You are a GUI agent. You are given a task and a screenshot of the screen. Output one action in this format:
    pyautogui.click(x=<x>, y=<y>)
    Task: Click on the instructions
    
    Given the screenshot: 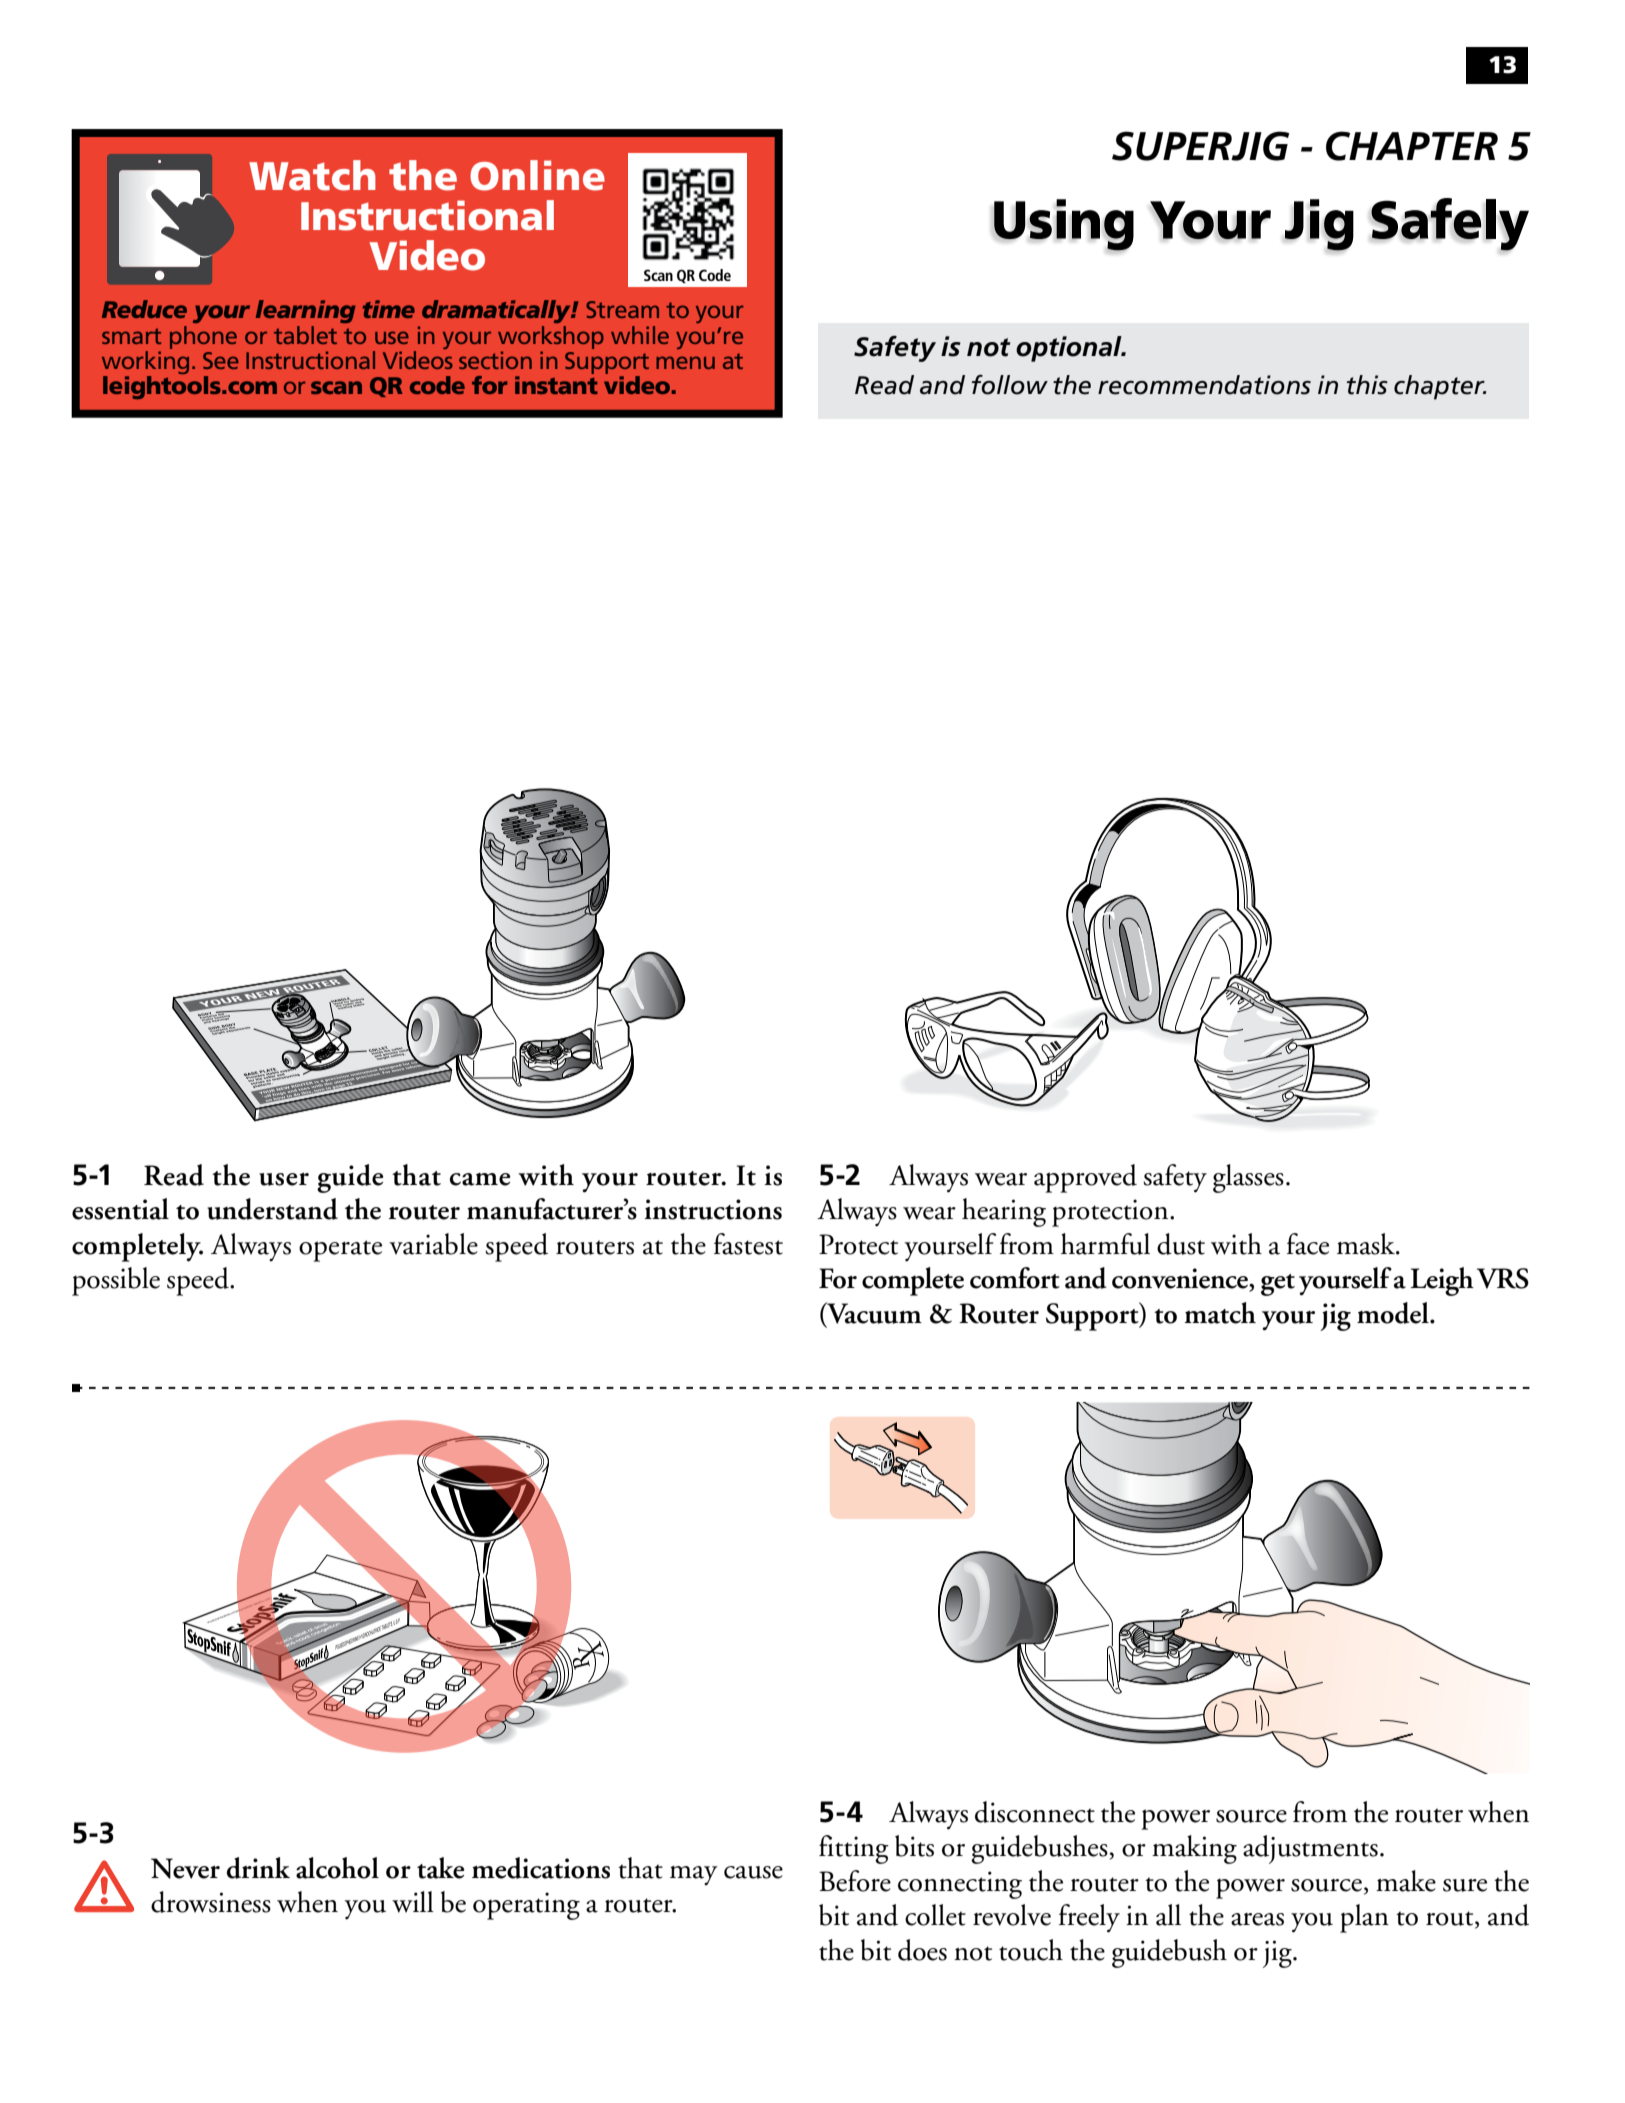 What is the action you would take?
    pyautogui.click(x=713, y=1209)
